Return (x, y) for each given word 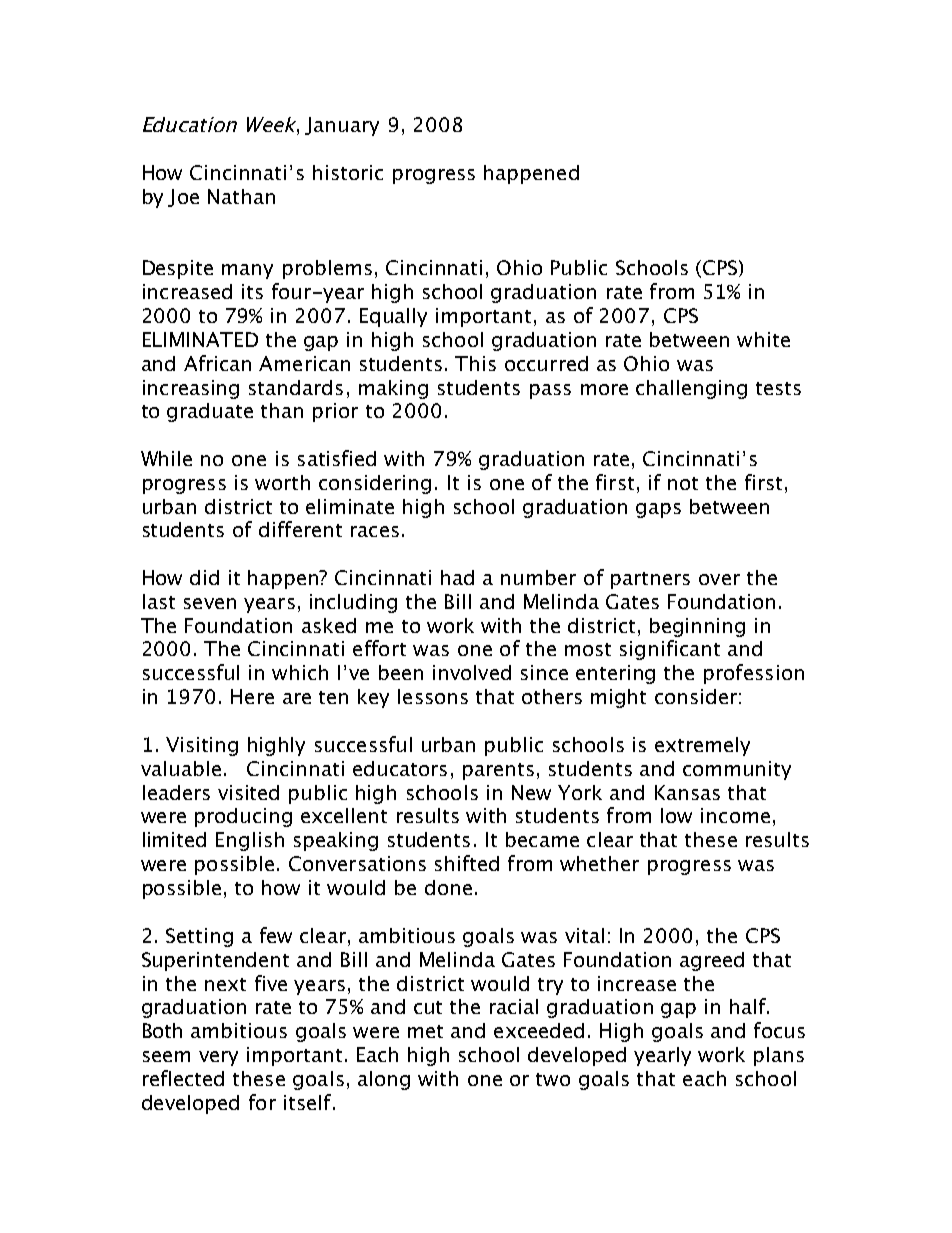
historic (348, 172)
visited (248, 792)
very (218, 1058)
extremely (702, 746)
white (763, 339)
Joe (183, 198)
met (425, 1031)
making (393, 389)
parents (498, 771)
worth (282, 482)
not (683, 483)
